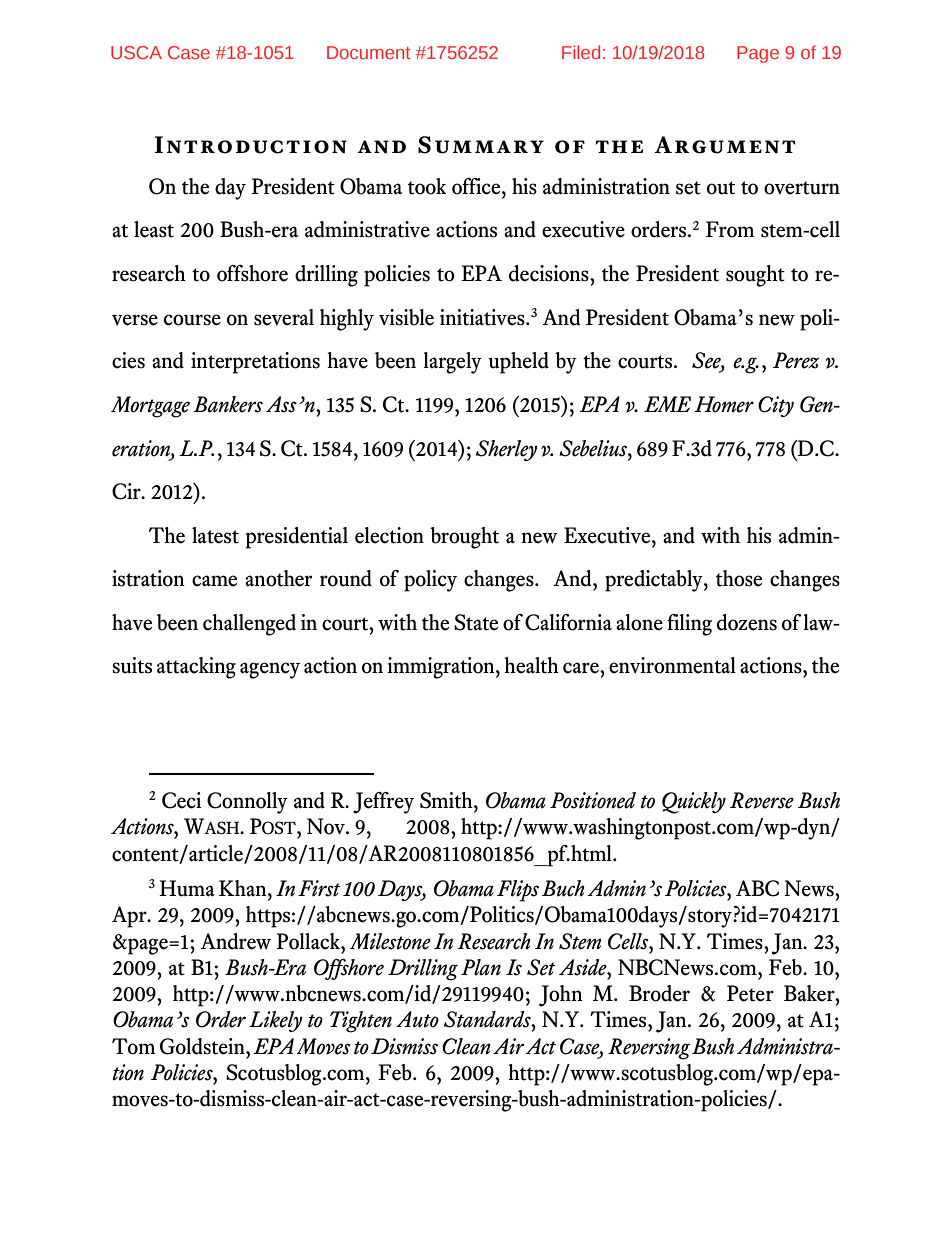 The height and width of the screenshot is (1233, 952). Describe the element at coordinates (181, 800) in the screenshot. I see `Ceci` at that location.
